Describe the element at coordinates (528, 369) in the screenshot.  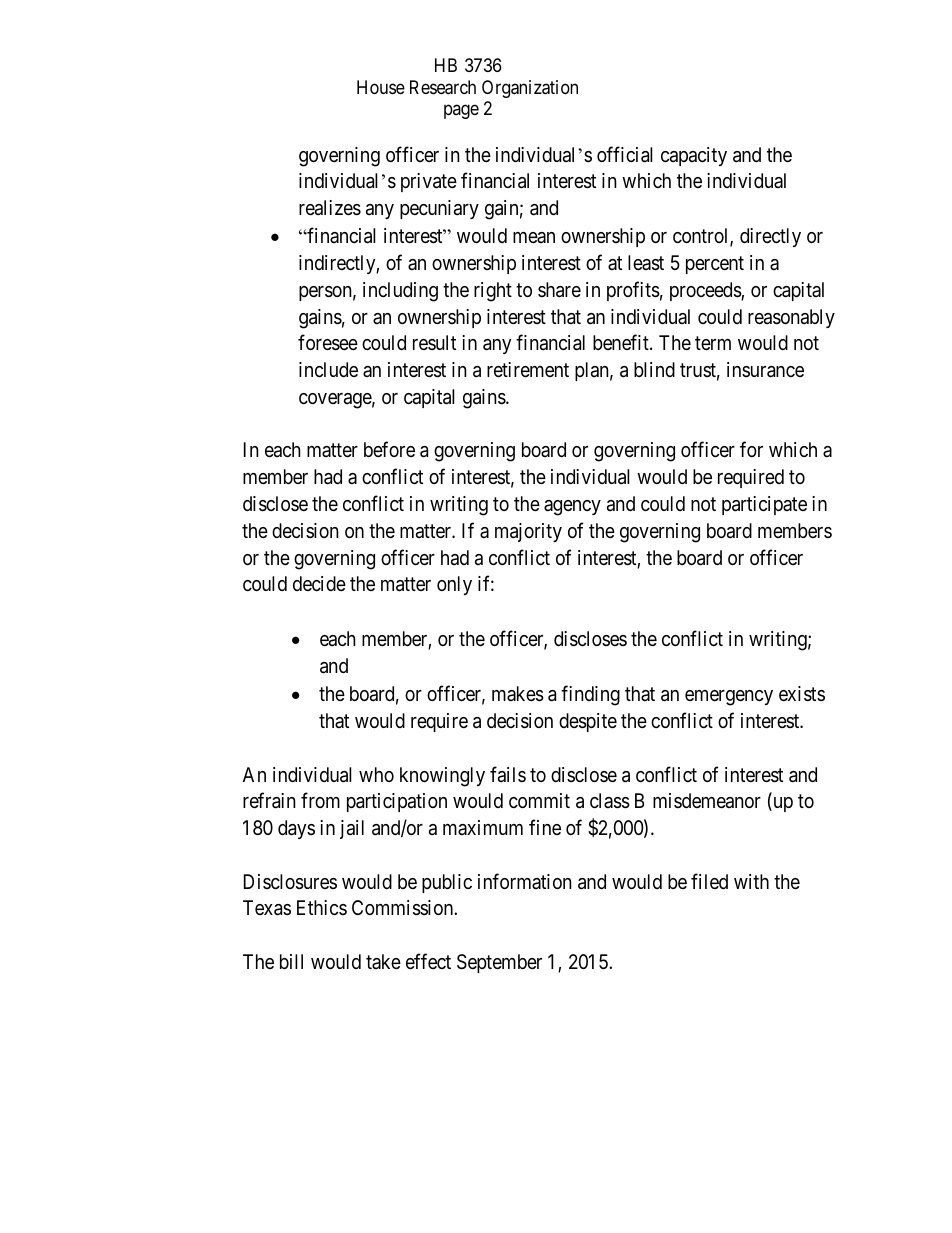
I see `retirement` at that location.
